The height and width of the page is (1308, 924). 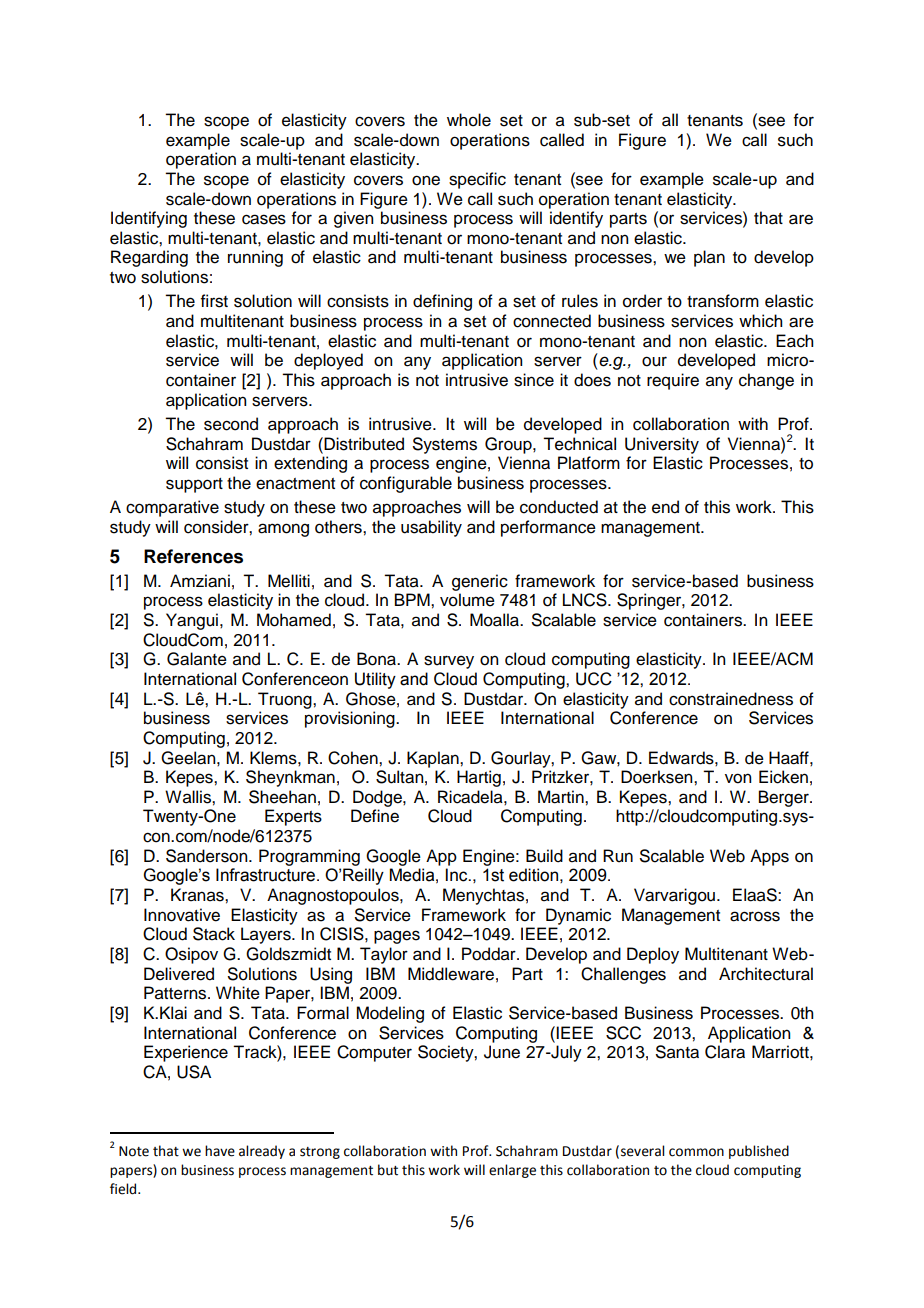 What do you see at coordinates (738, 778) in the page?
I see `von` at bounding box center [738, 778].
